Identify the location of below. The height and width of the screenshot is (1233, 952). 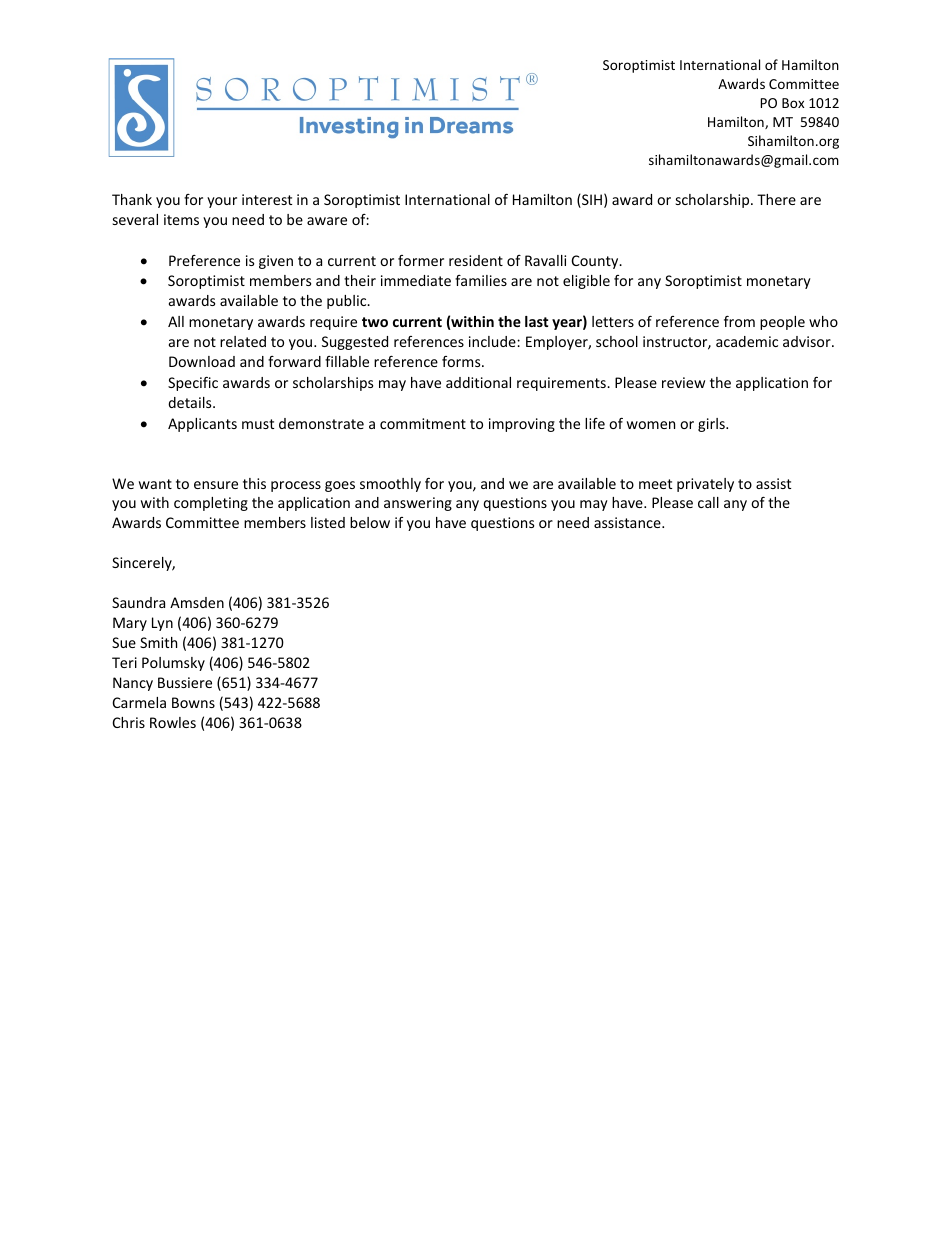
(370, 522).
